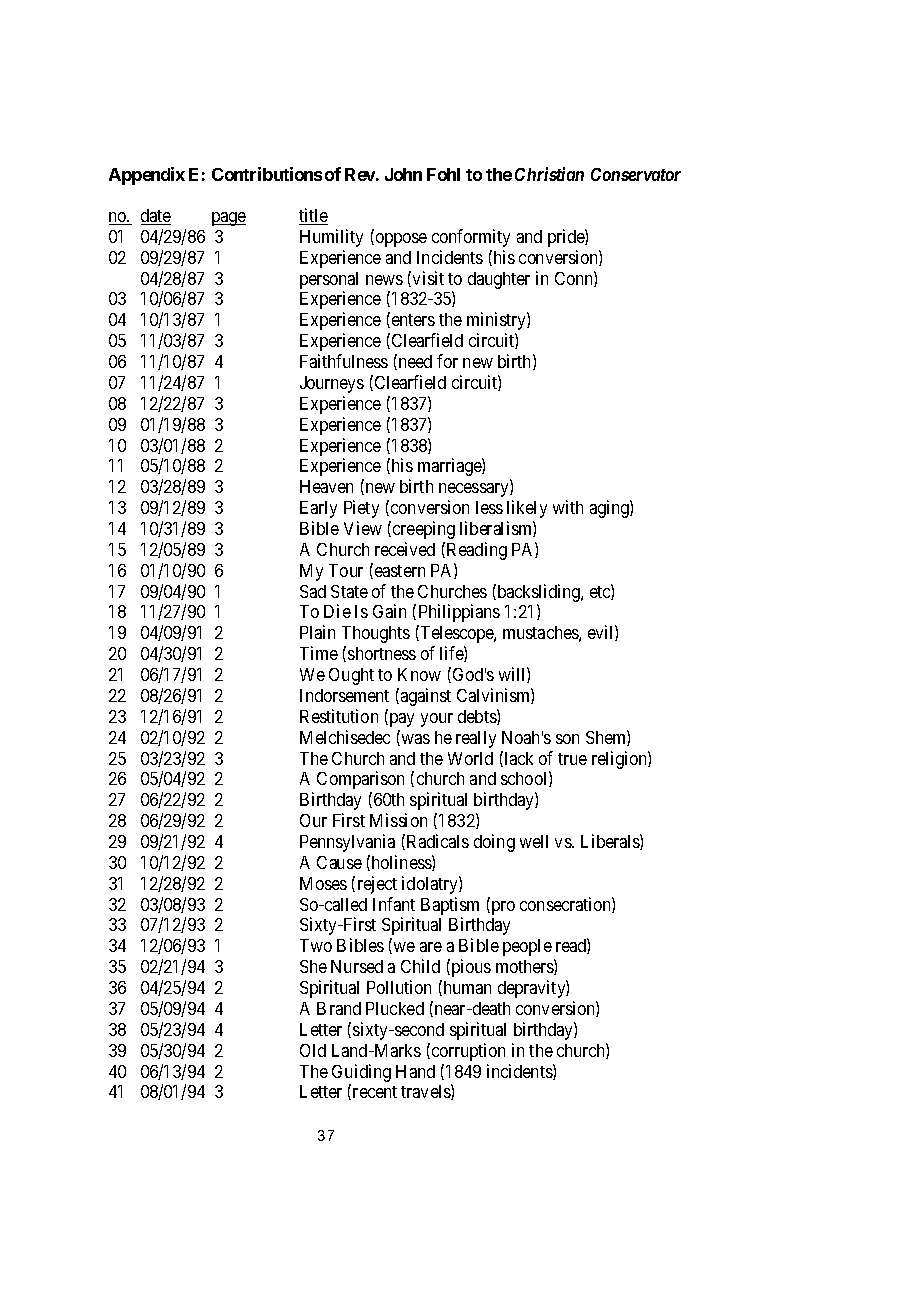 Image resolution: width=924 pixels, height=1308 pixels. Describe the element at coordinates (317, 632) in the image. I see `Plain` at that location.
